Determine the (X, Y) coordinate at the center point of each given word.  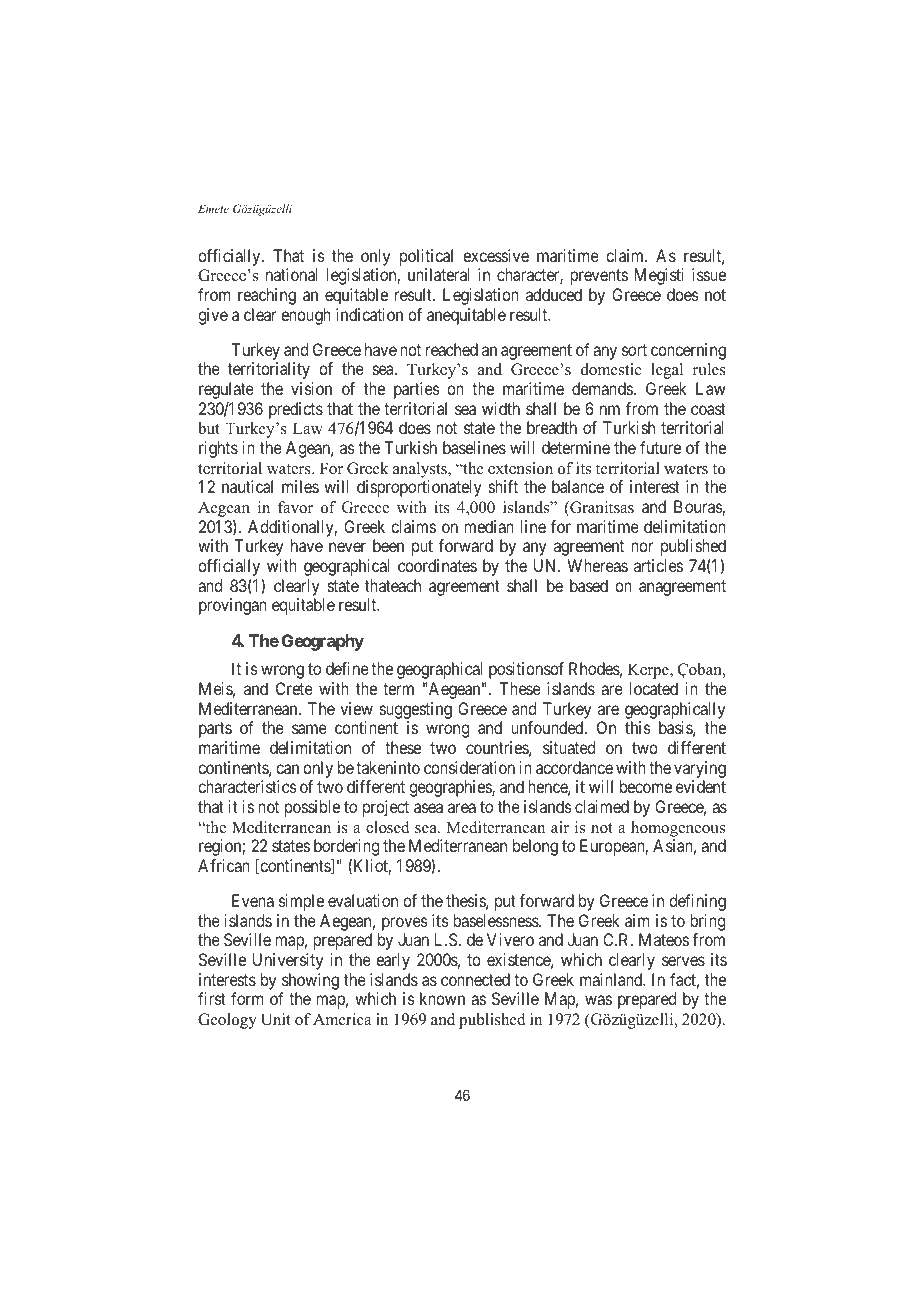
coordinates (437, 565)
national (292, 274)
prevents (599, 277)
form (247, 998)
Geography (323, 642)
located (654, 688)
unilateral (439, 274)
